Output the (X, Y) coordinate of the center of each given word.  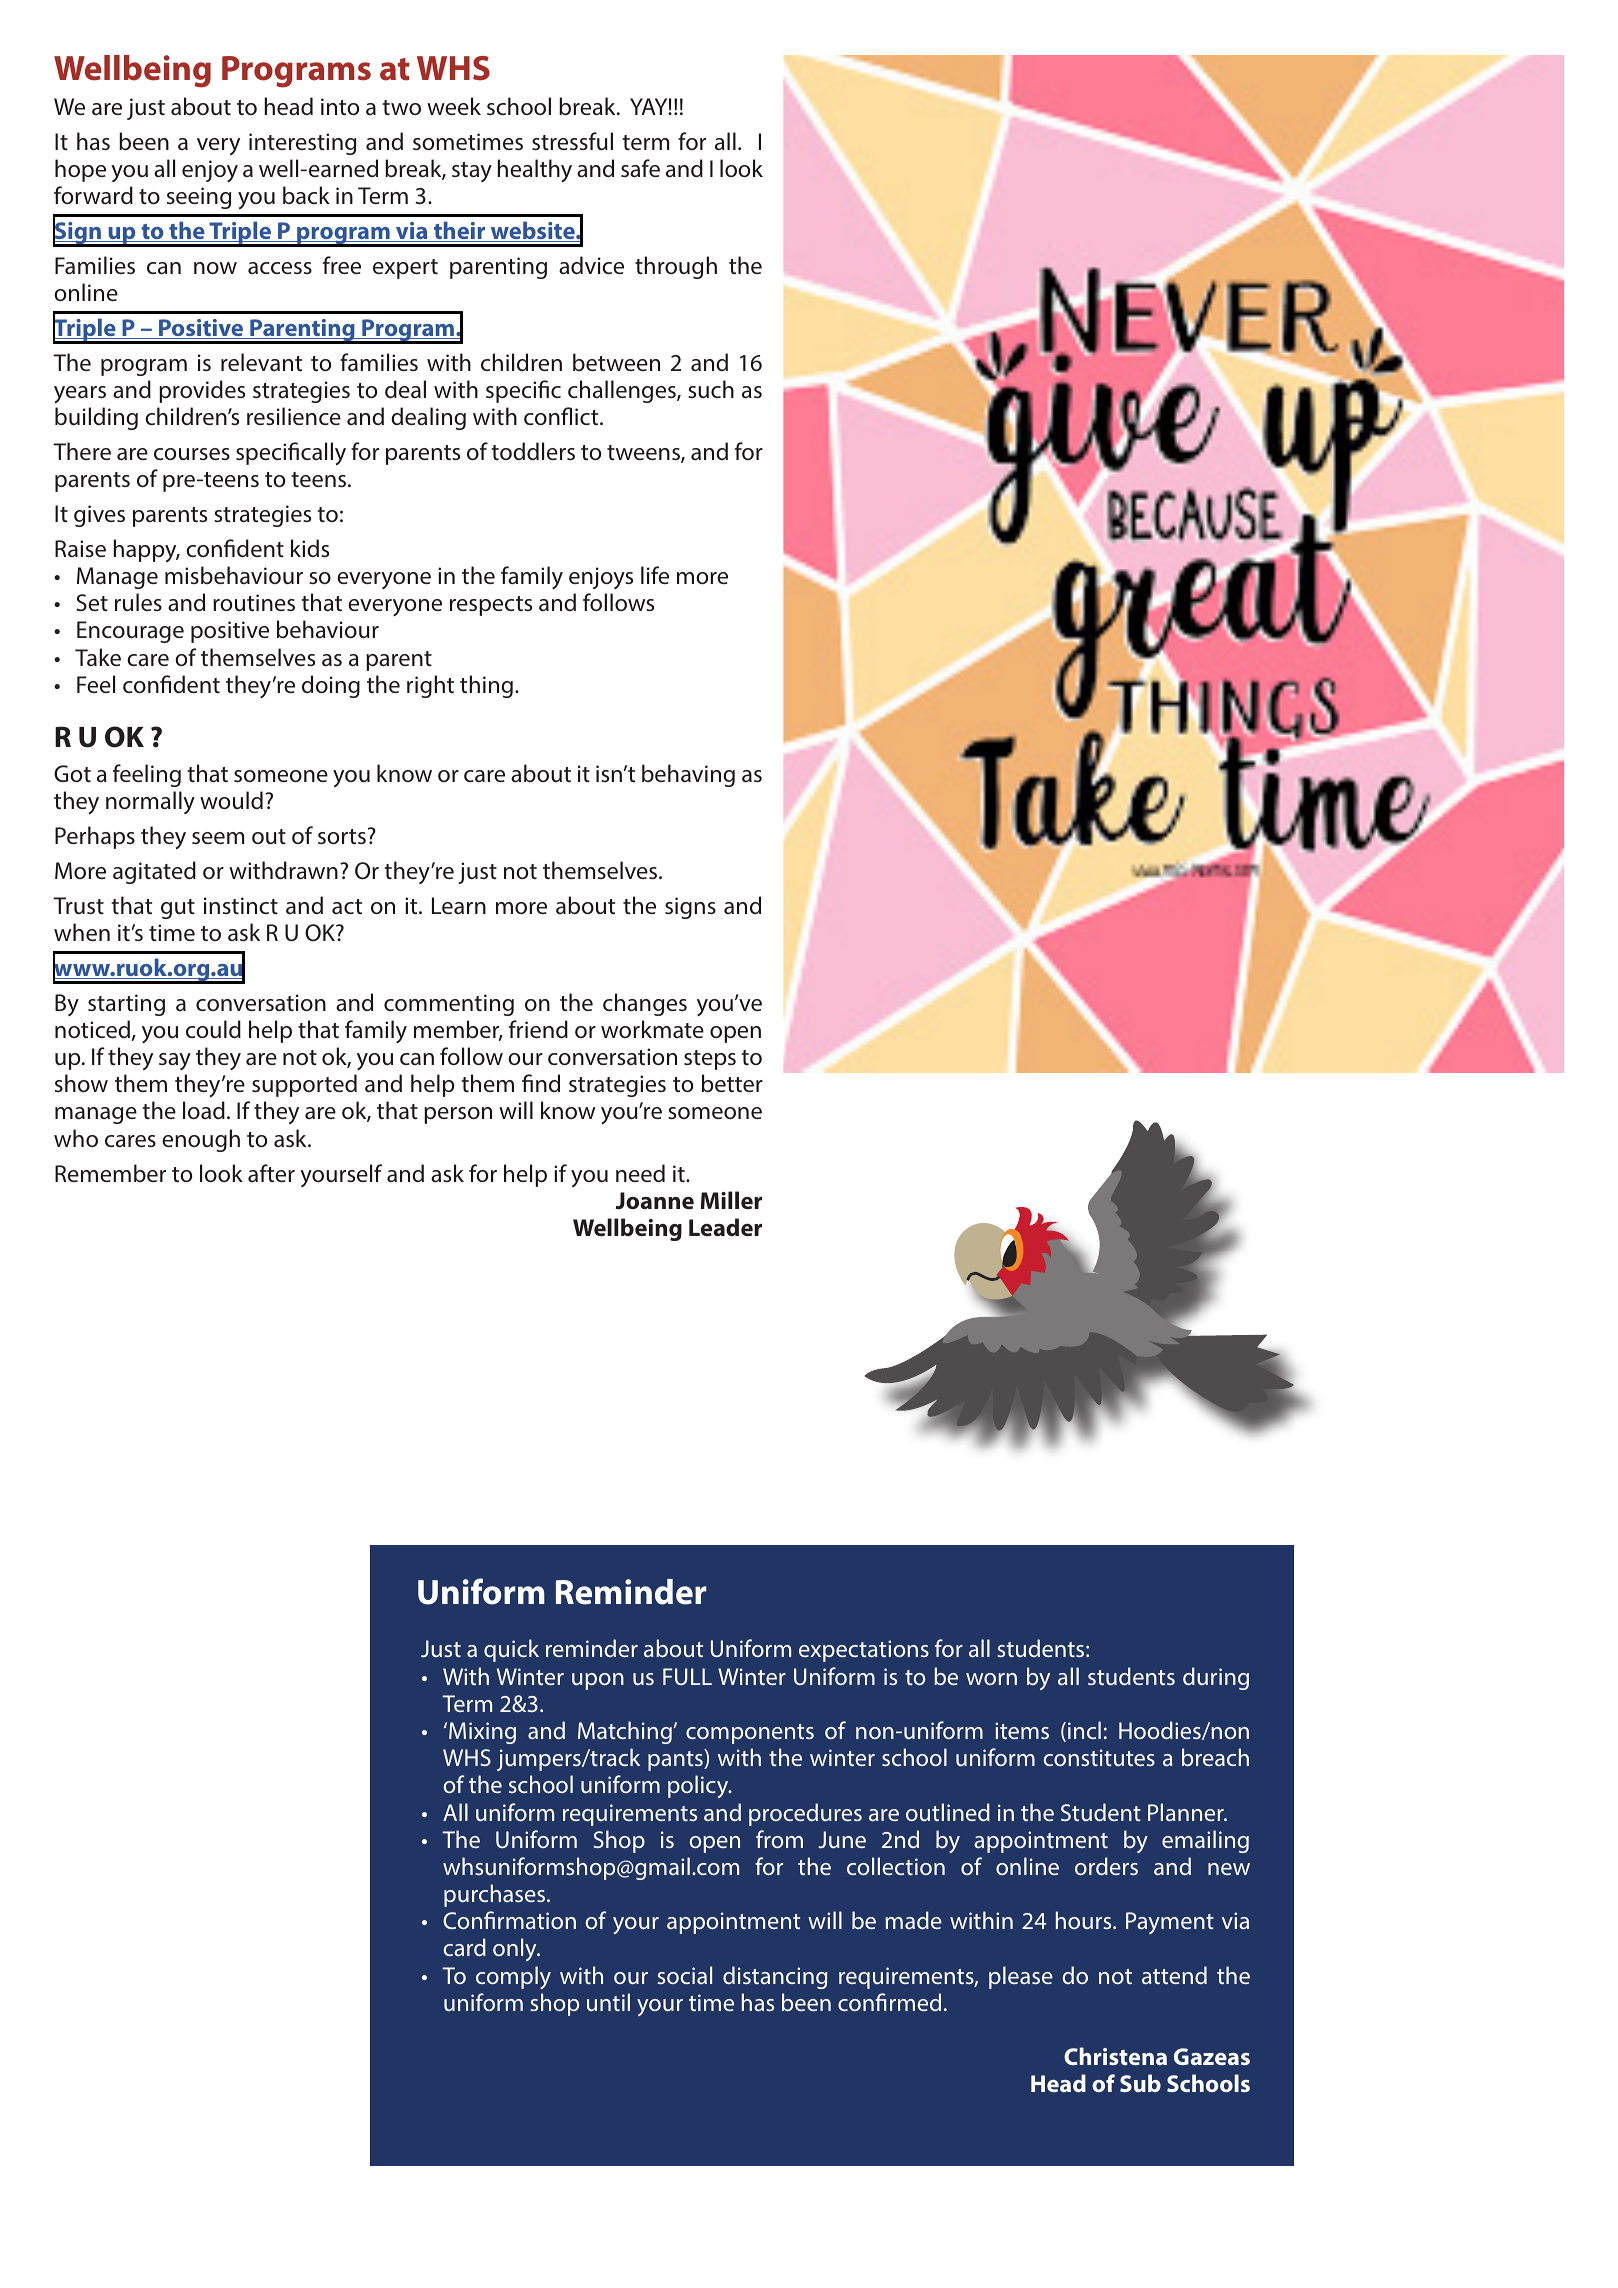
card (464, 1947)
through (676, 267)
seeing (199, 198)
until (608, 2002)
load (204, 1110)
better (732, 1083)
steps (710, 1060)
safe (640, 168)
